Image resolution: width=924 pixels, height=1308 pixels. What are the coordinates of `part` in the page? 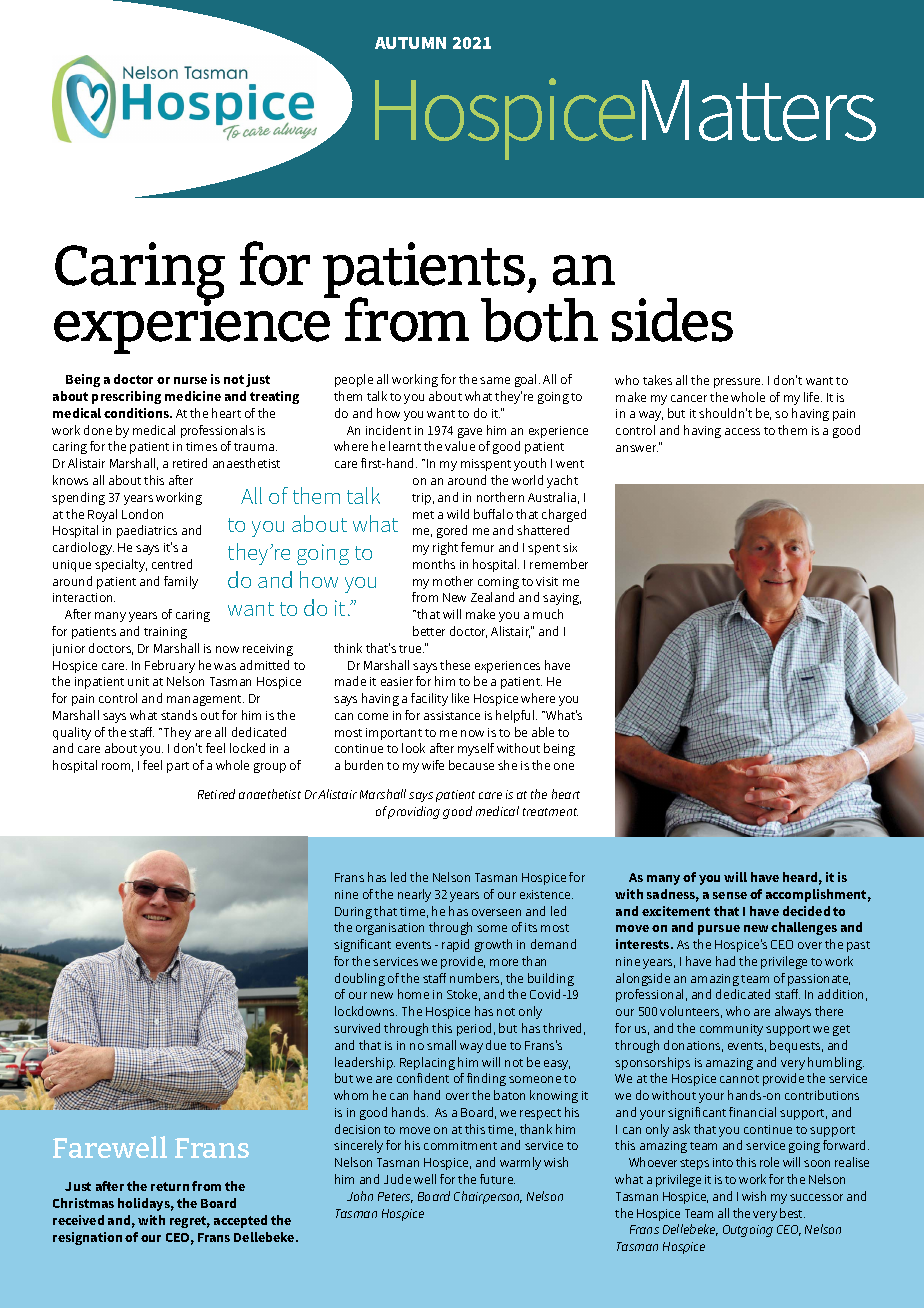 It's located at (178, 767).
